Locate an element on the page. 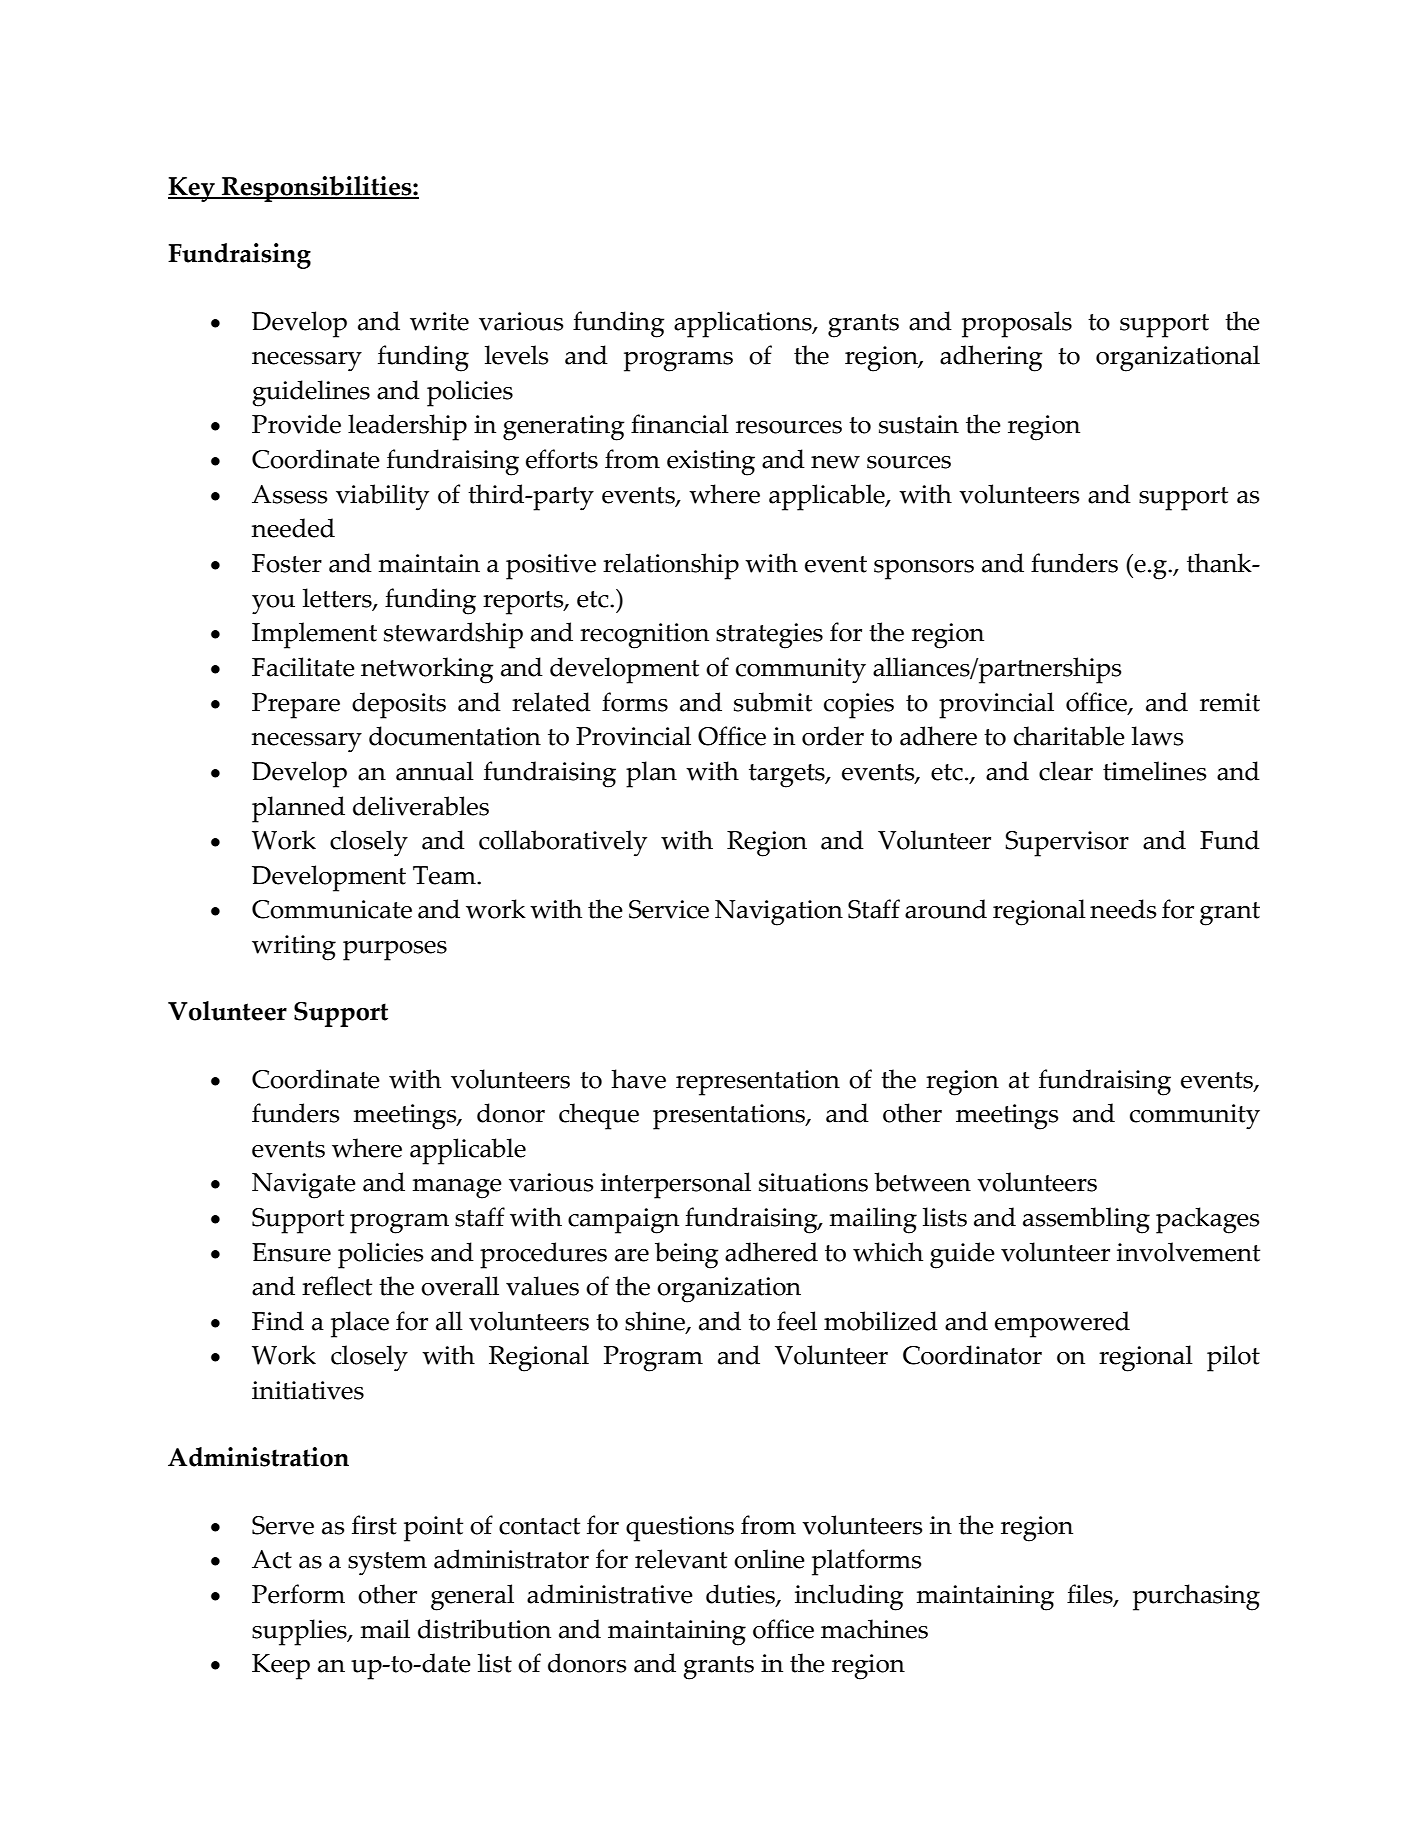 The width and height of the image is (1428, 1848). charitable is located at coordinates (1069, 736).
